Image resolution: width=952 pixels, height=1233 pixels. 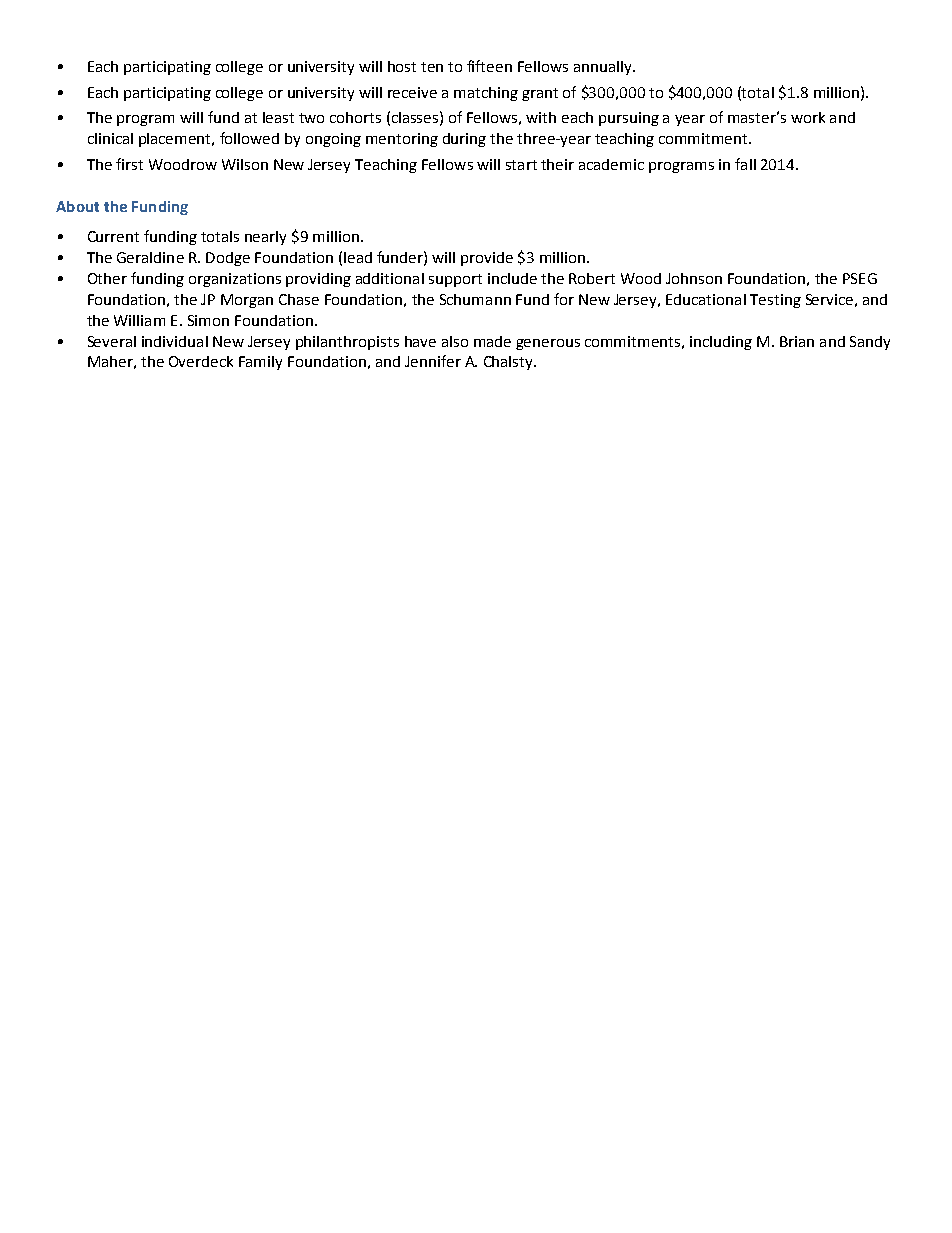 What do you see at coordinates (604, 68) in the document?
I see `annually` at bounding box center [604, 68].
